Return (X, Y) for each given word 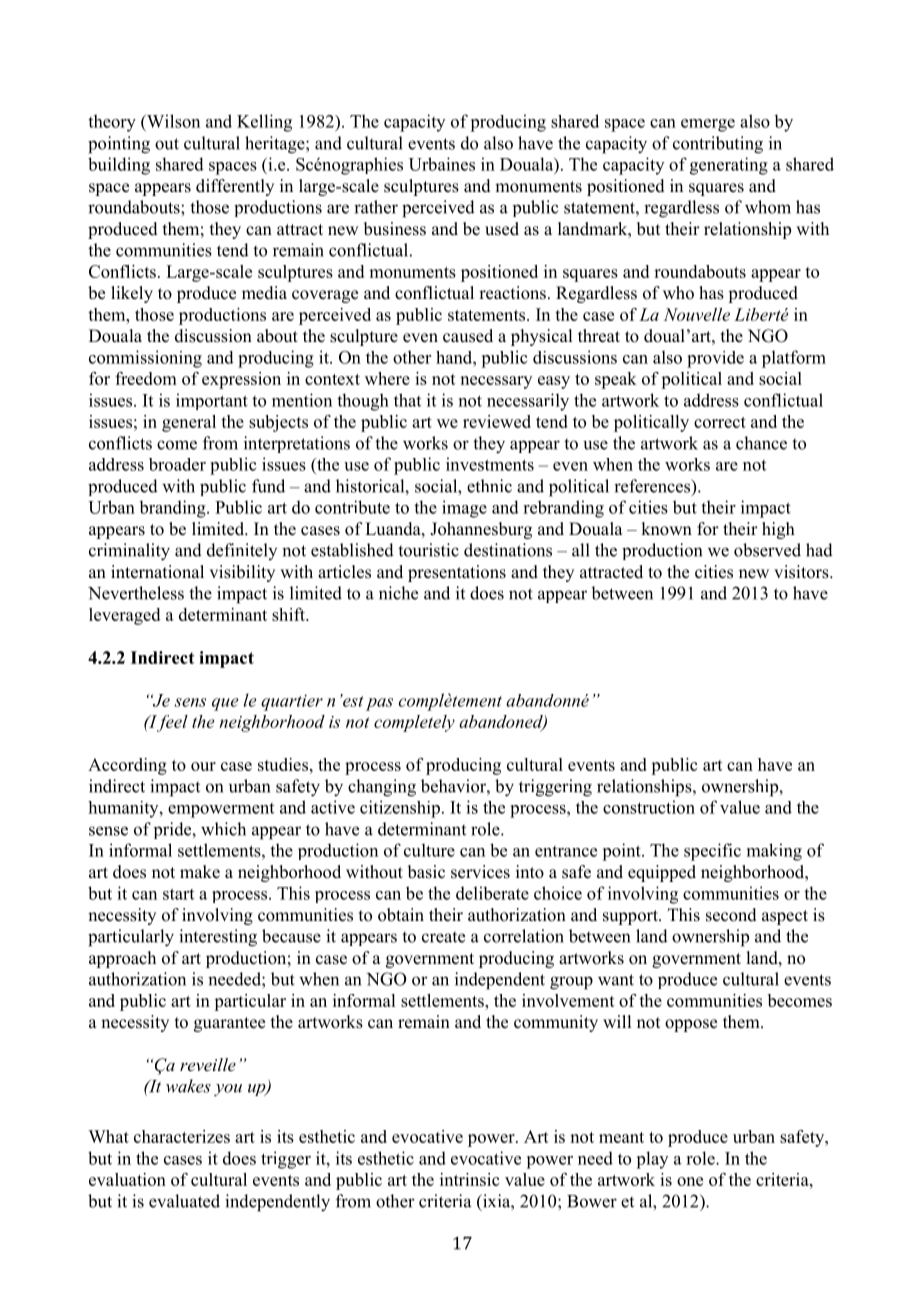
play (652, 1160)
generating (729, 166)
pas (379, 704)
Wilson (172, 121)
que (225, 704)
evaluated (184, 1201)
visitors (802, 572)
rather (376, 207)
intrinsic (469, 1179)
